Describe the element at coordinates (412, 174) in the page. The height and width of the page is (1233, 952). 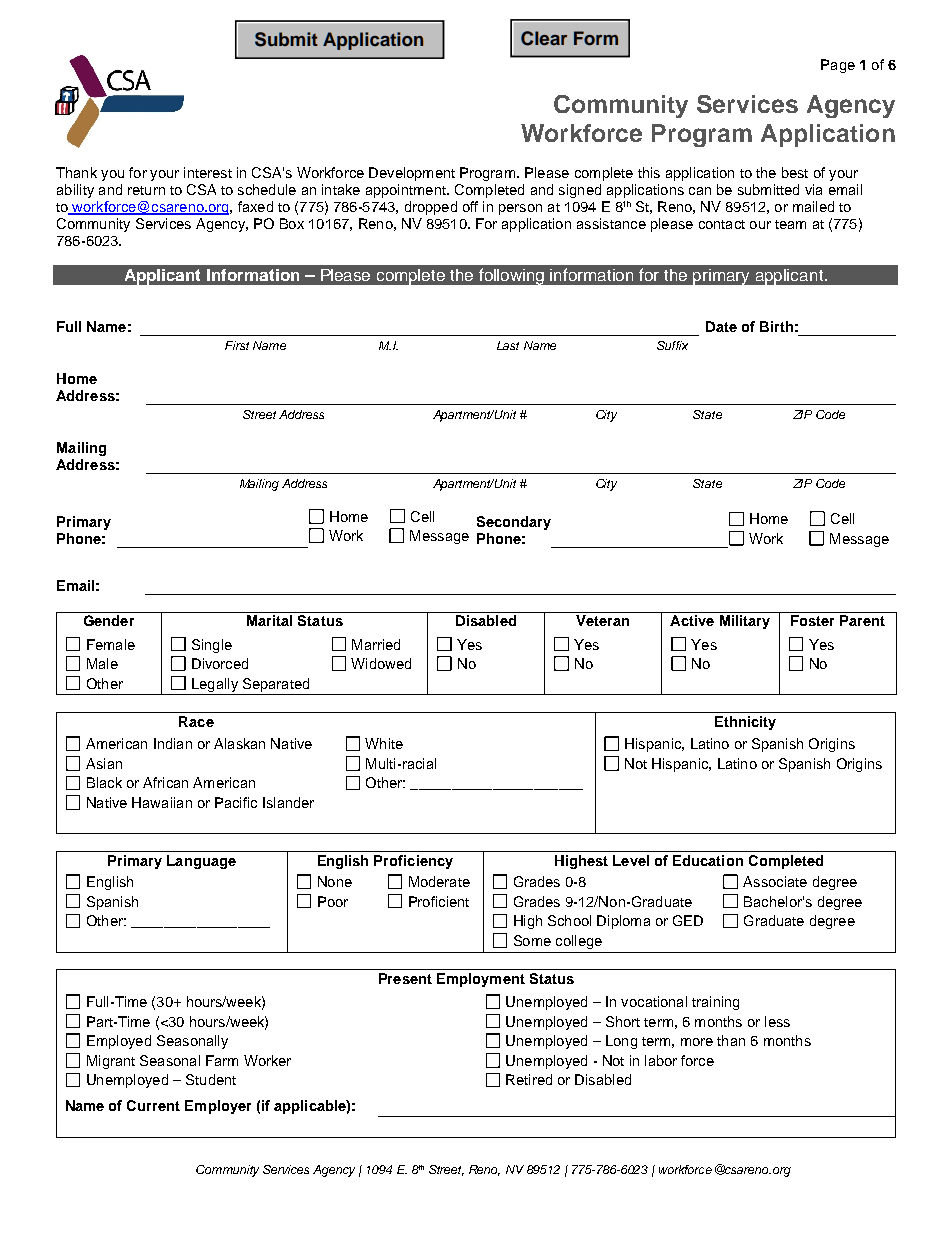
I see `Development` at that location.
